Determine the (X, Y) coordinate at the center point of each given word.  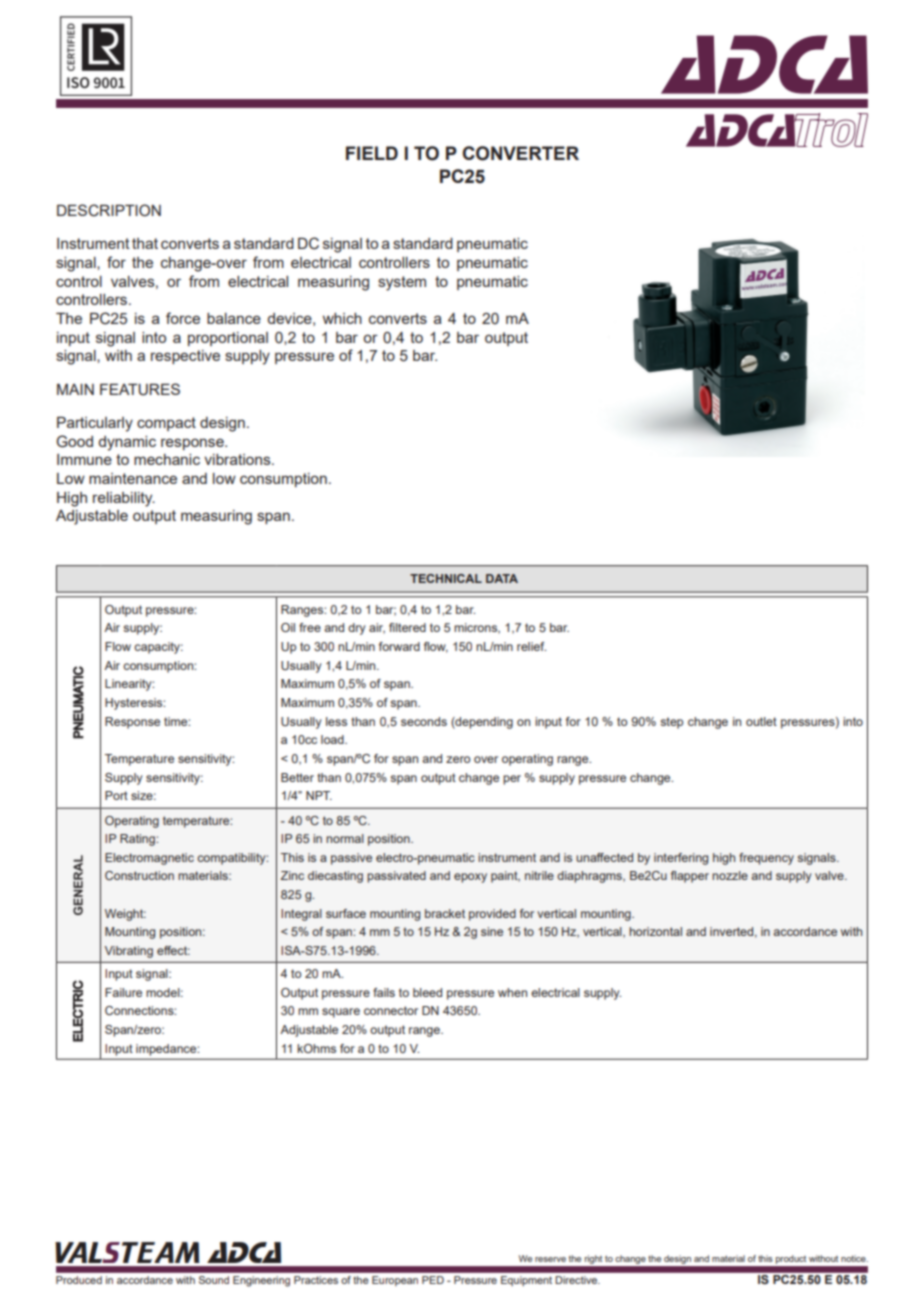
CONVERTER (520, 153)
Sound (214, 1280)
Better (297, 777)
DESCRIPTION (109, 210)
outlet (761, 721)
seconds (424, 721)
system (402, 283)
